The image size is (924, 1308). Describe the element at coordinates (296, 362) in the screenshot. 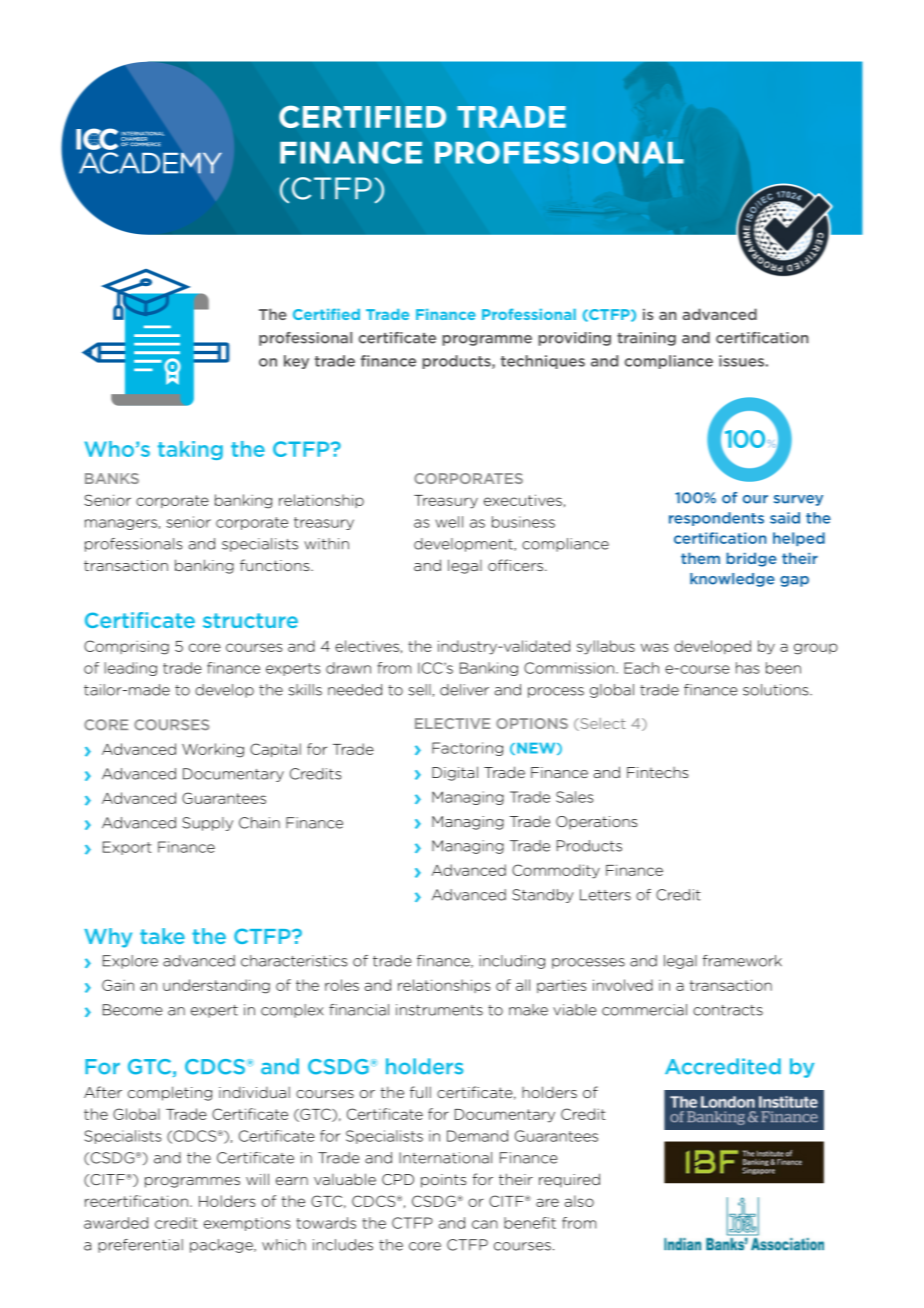

I see `key` at that location.
